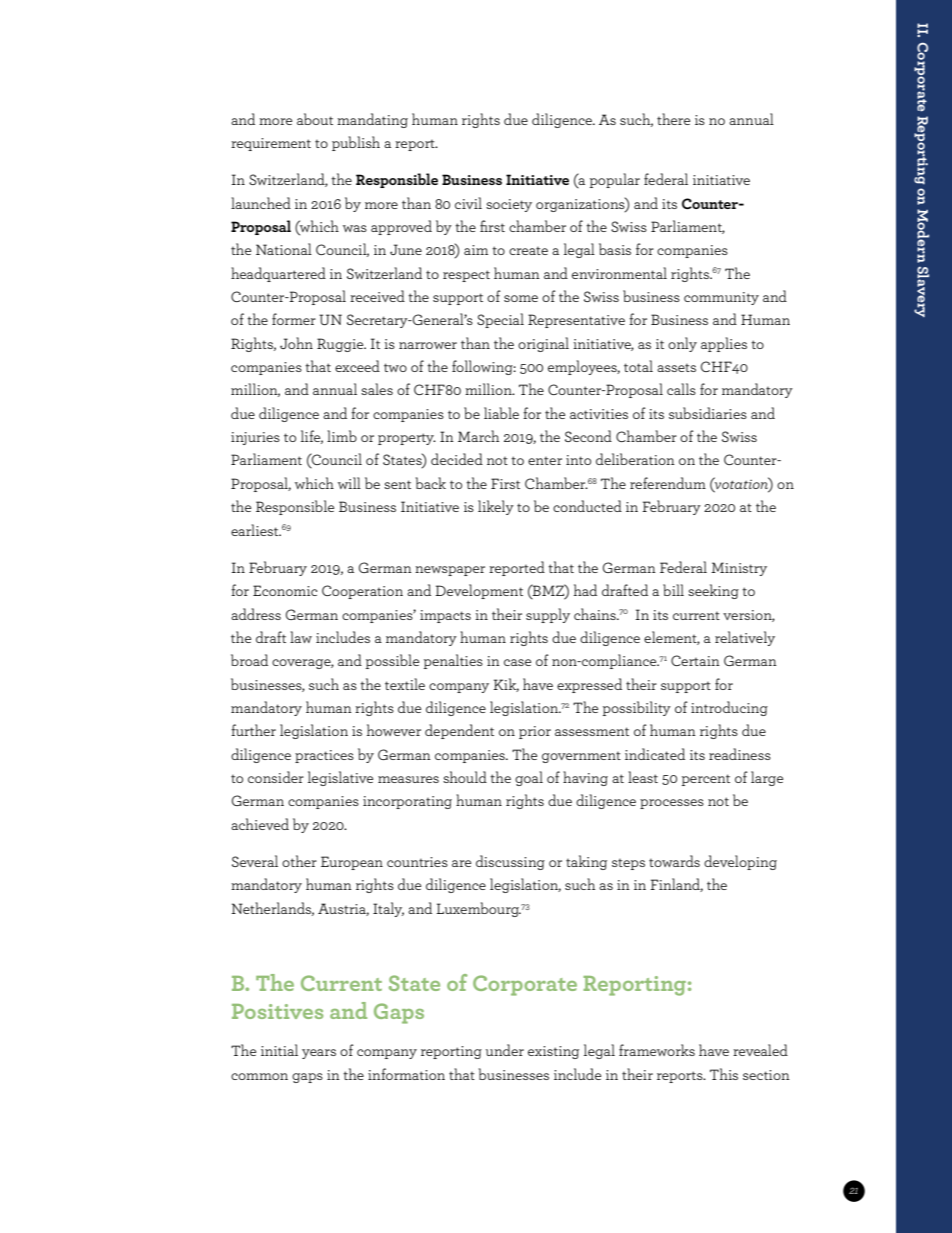 This image has width=952, height=1233. What do you see at coordinates (299, 861) in the image?
I see `other` at bounding box center [299, 861].
